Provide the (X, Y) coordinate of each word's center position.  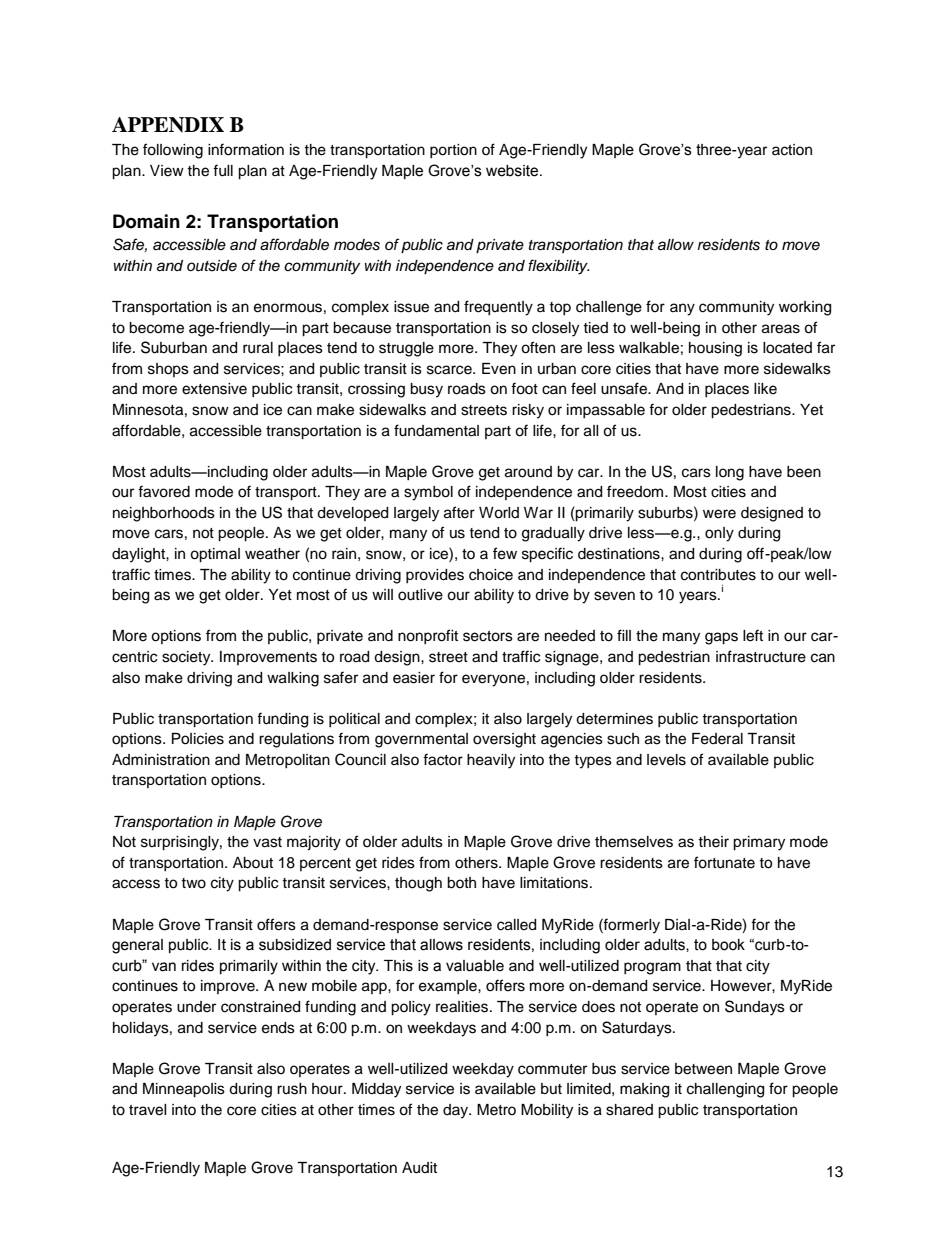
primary (759, 843)
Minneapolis (184, 1090)
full (223, 170)
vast (267, 842)
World (499, 513)
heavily (491, 761)
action (792, 150)
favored (164, 491)
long (730, 473)
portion (453, 151)
